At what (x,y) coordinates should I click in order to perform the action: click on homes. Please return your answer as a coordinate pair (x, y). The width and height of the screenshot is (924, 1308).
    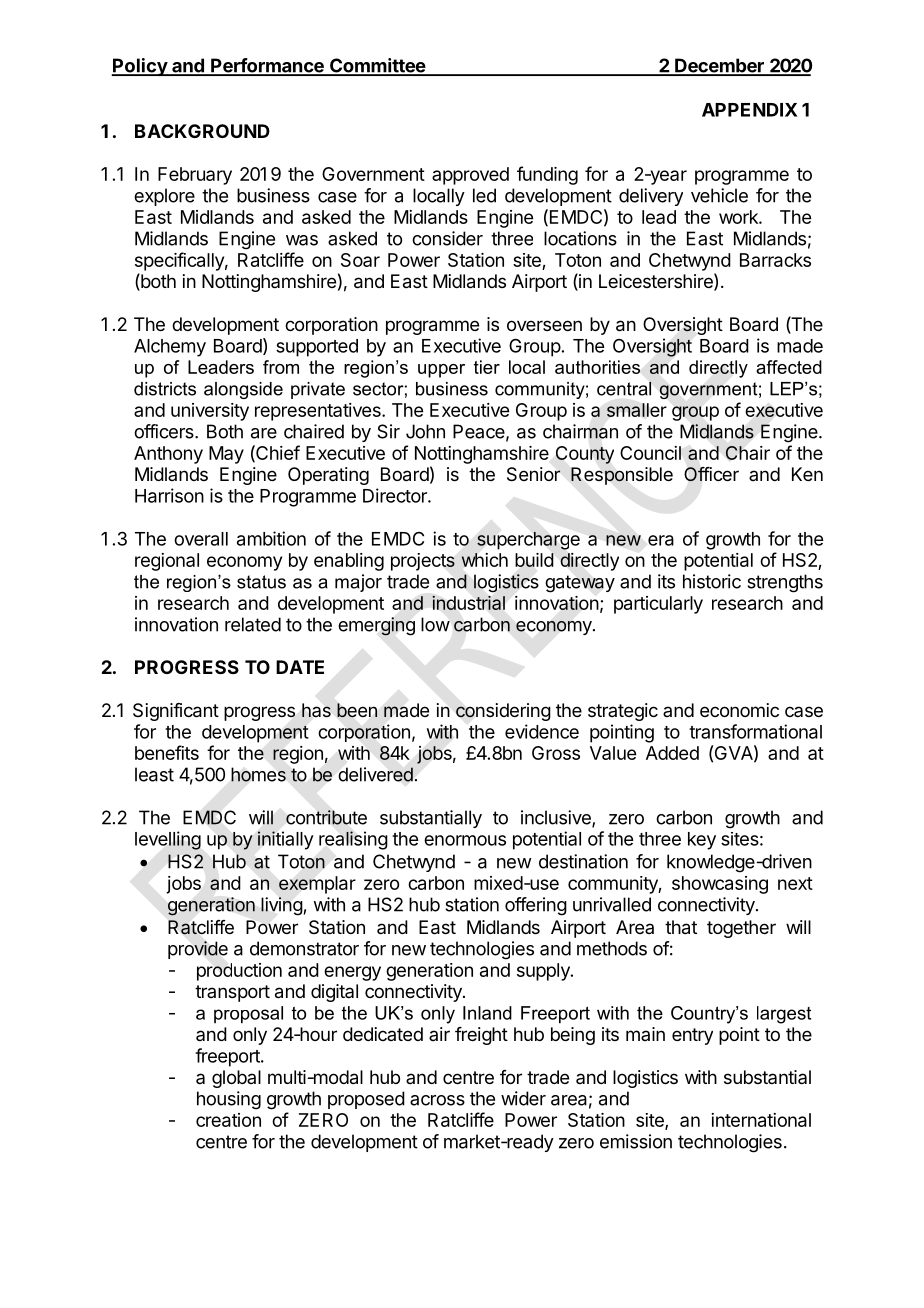
    Looking at the image, I should click on (258, 774).
